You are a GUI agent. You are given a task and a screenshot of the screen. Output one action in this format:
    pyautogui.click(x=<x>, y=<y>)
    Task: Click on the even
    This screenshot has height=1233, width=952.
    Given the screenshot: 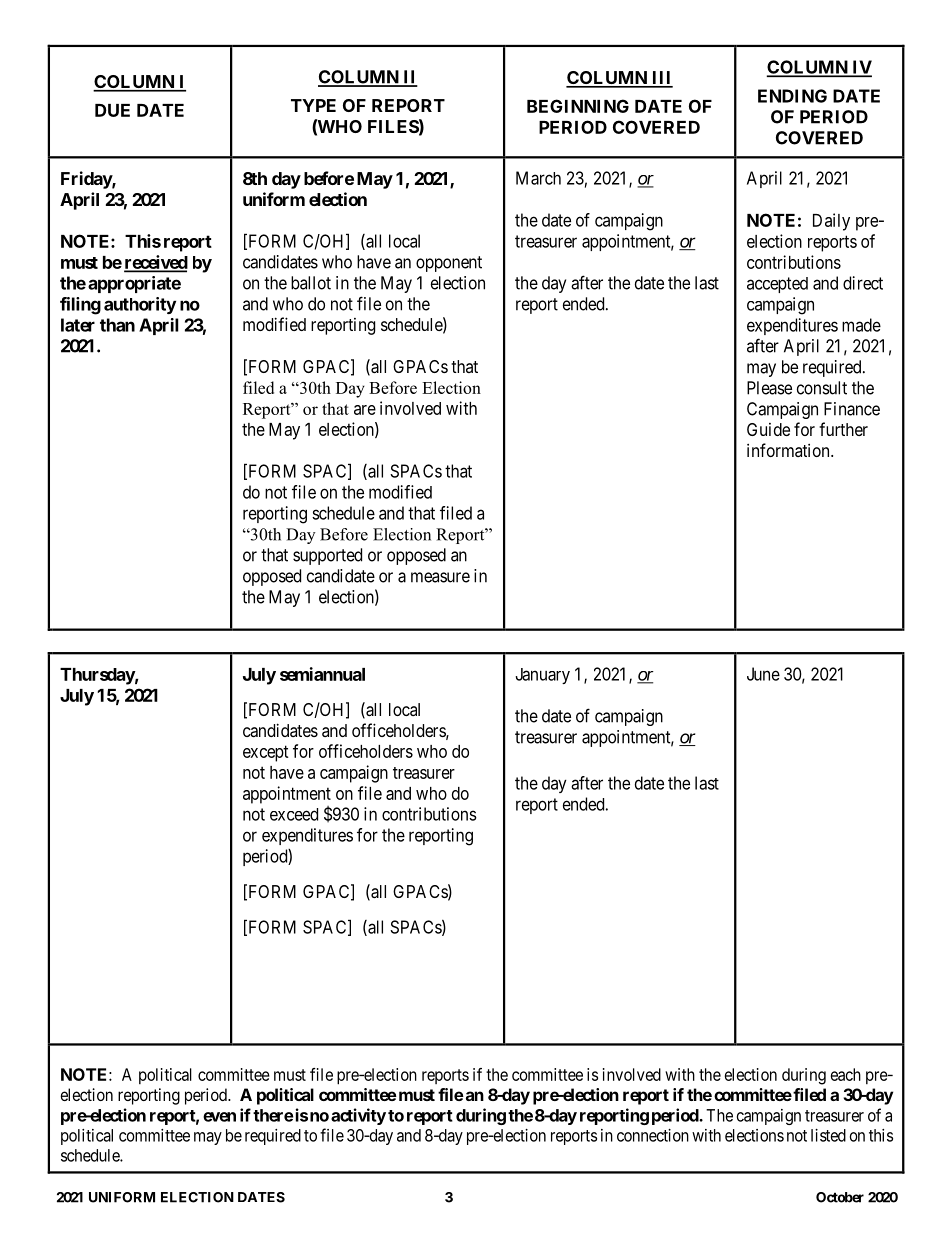 What is the action you would take?
    pyautogui.click(x=219, y=1117)
